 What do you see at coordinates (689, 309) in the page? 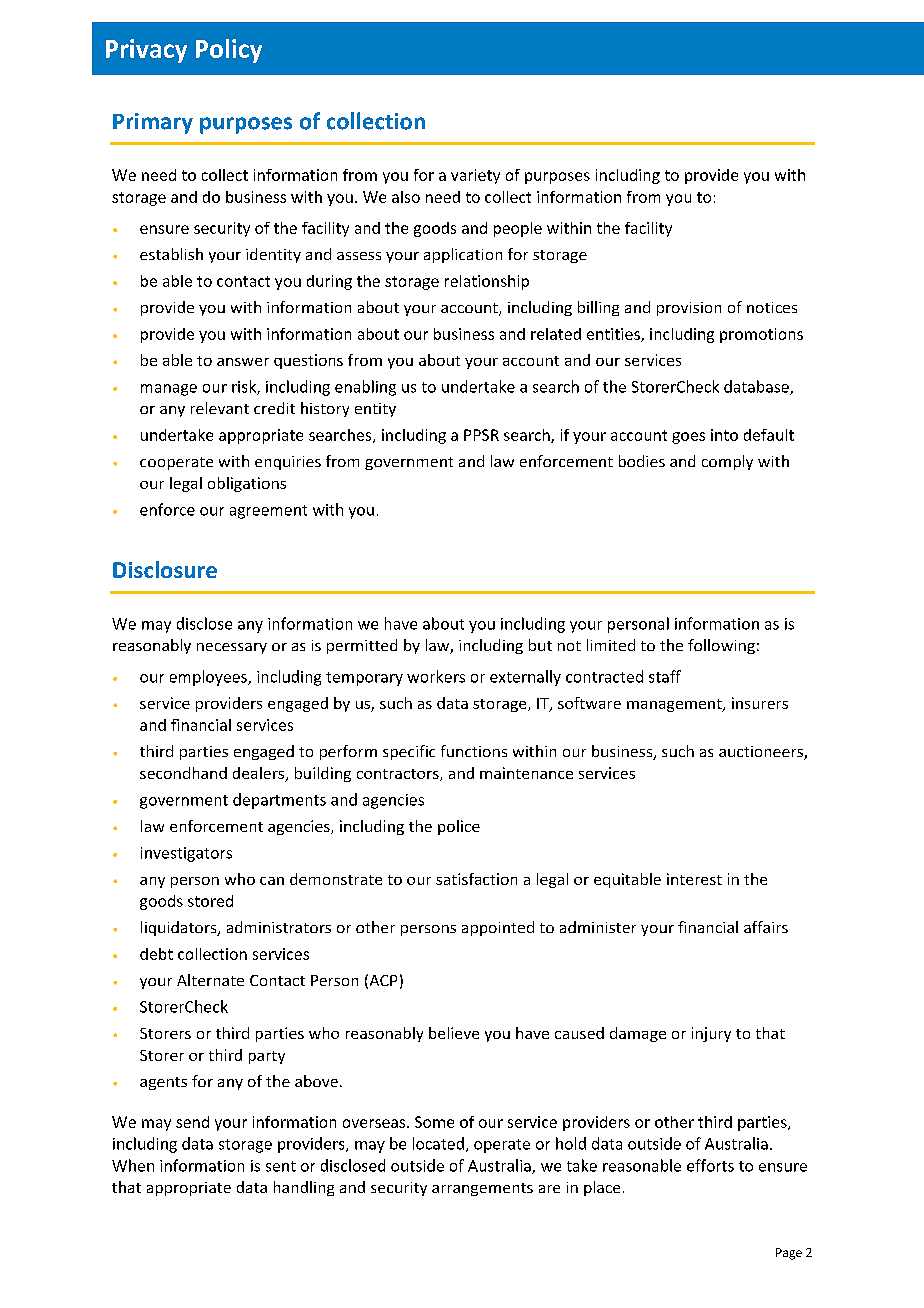
I see `provision` at bounding box center [689, 309].
